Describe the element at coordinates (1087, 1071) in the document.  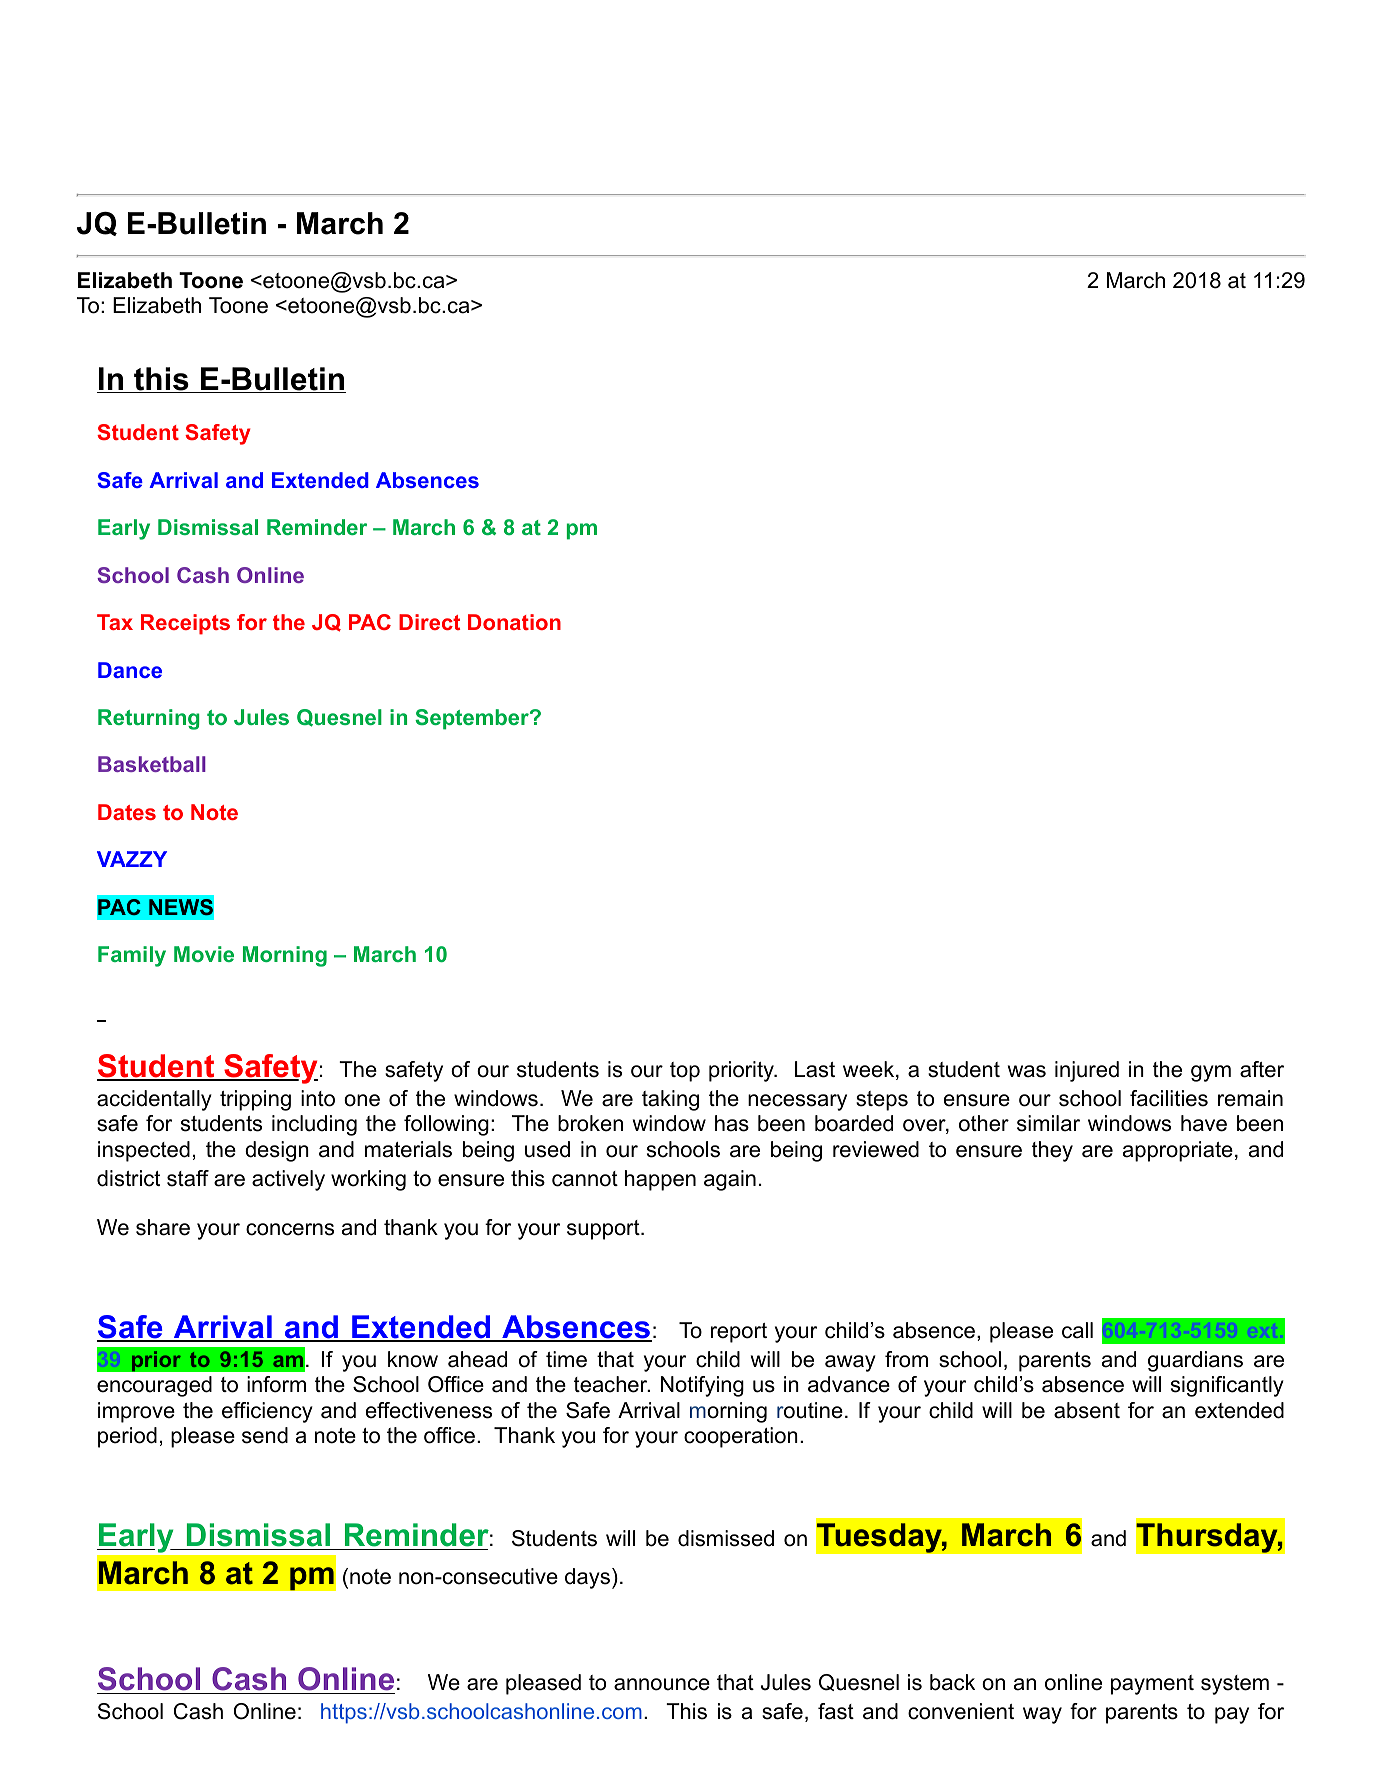
I see `injured` at that location.
